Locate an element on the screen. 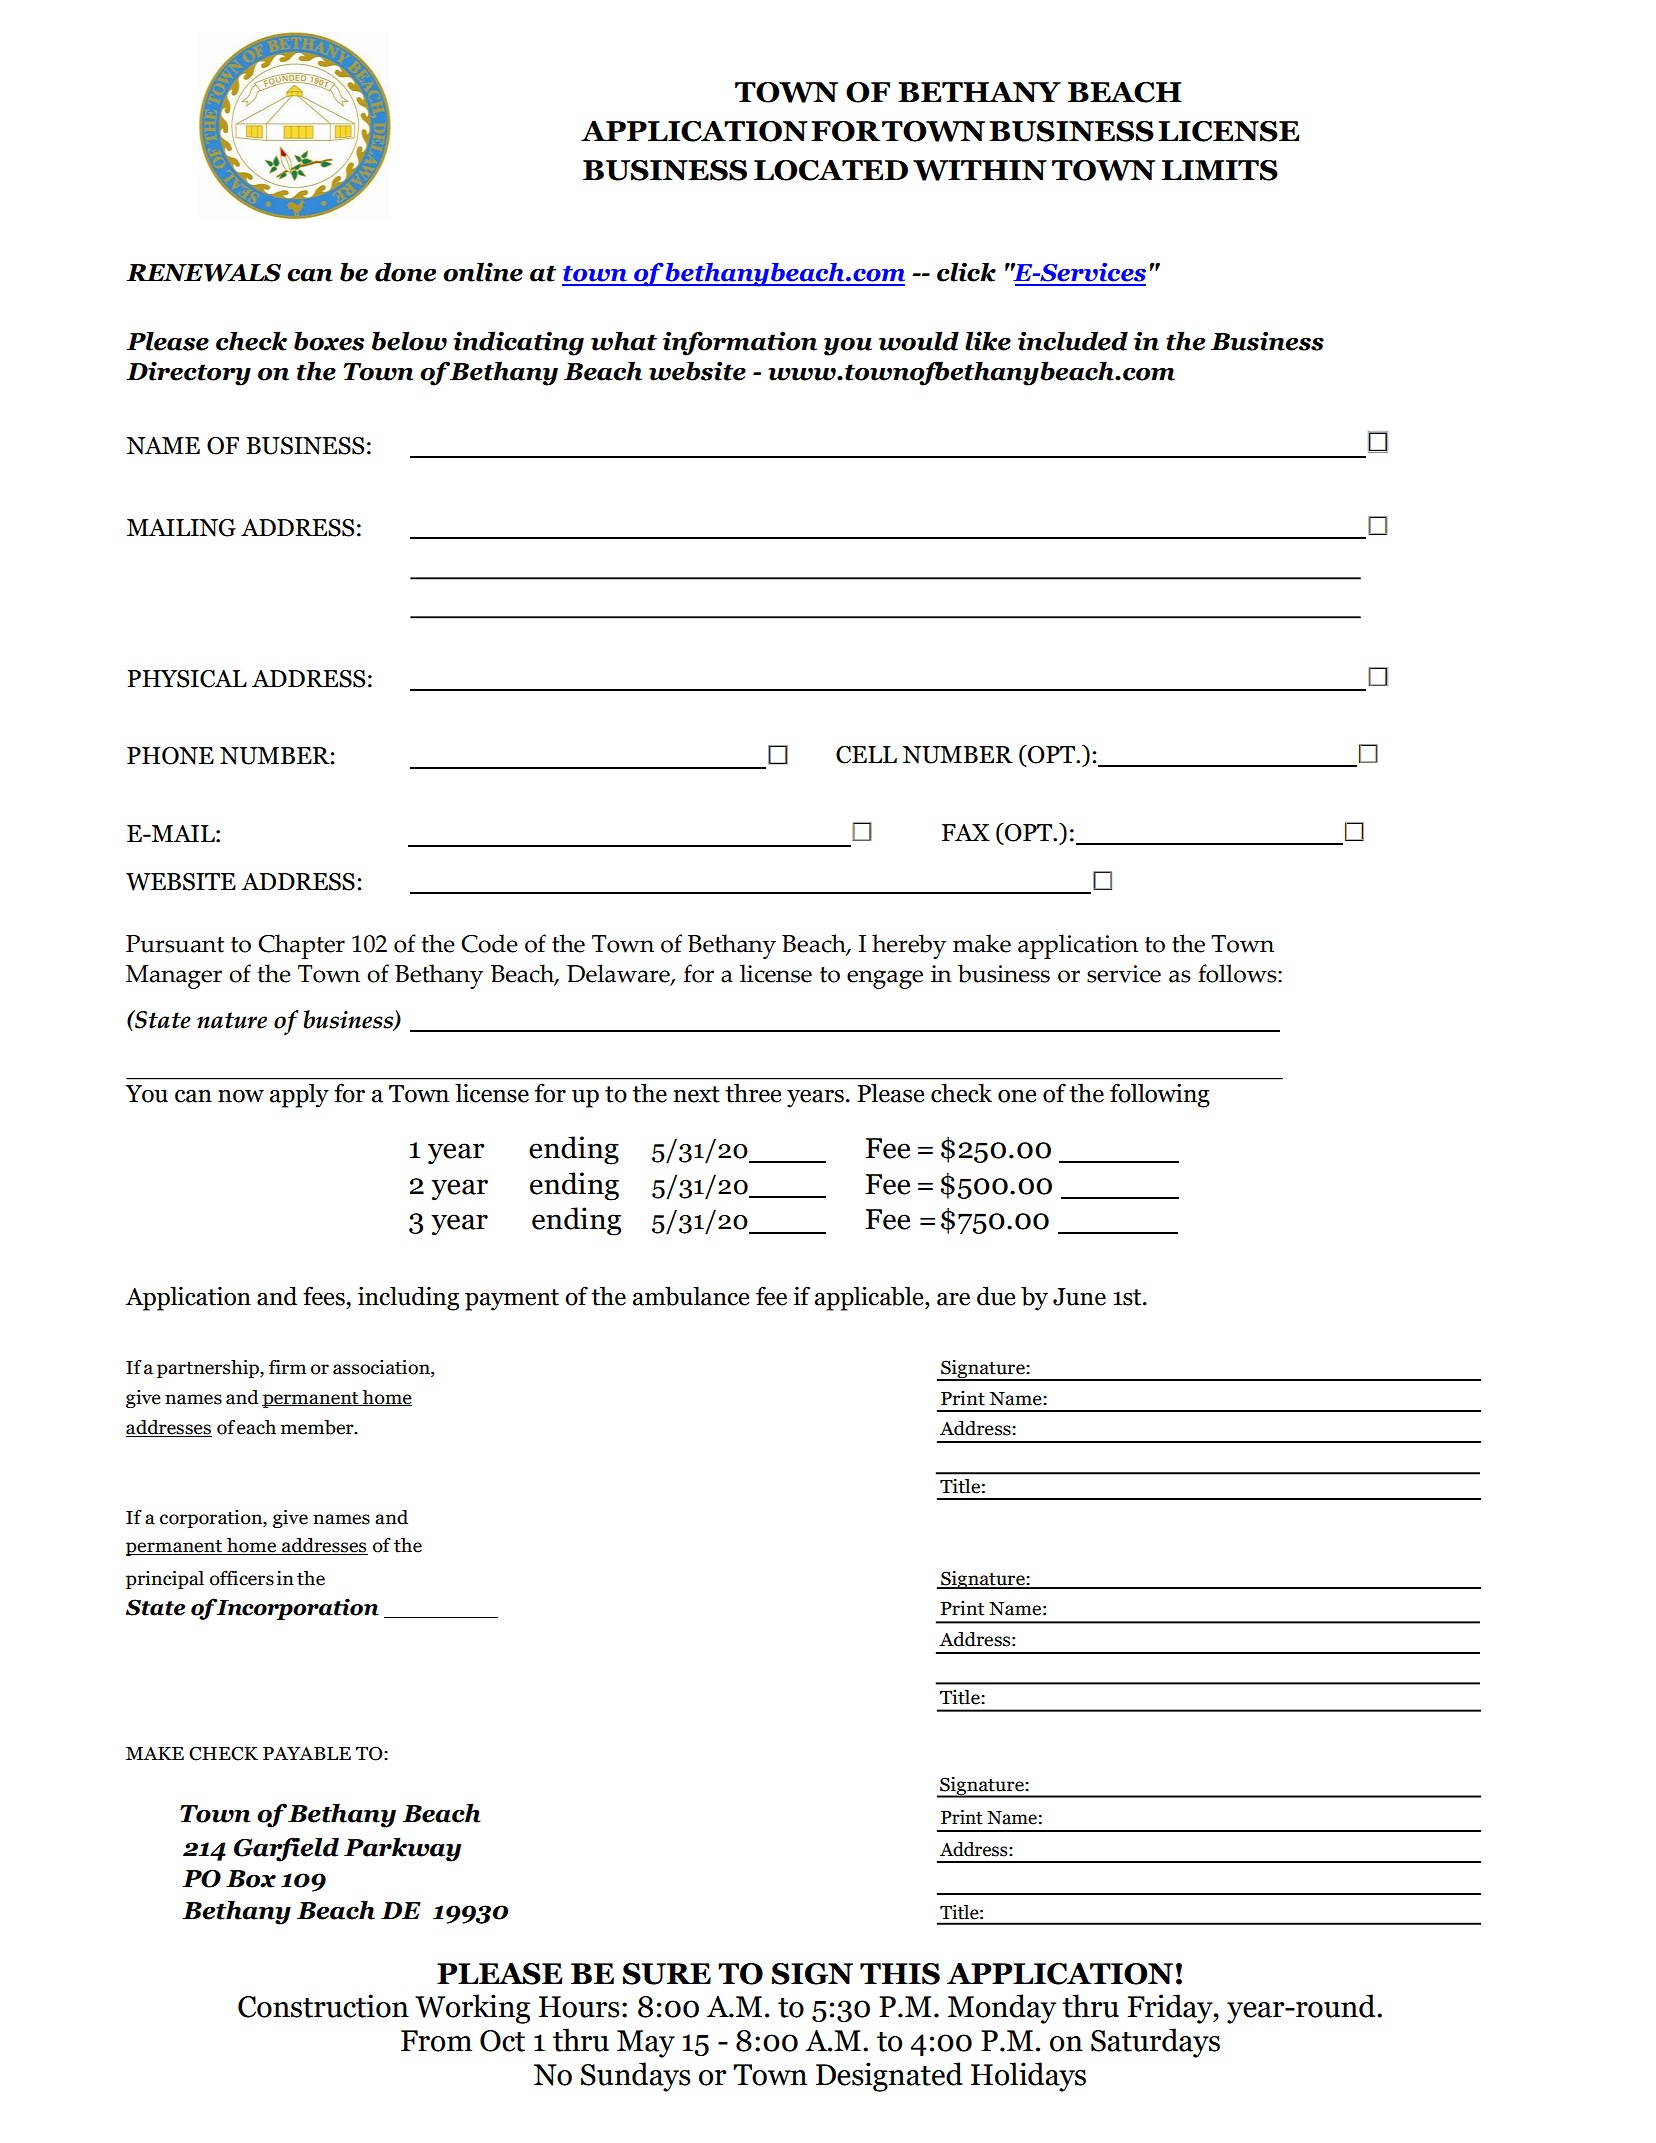  June is located at coordinates (1079, 1297).
